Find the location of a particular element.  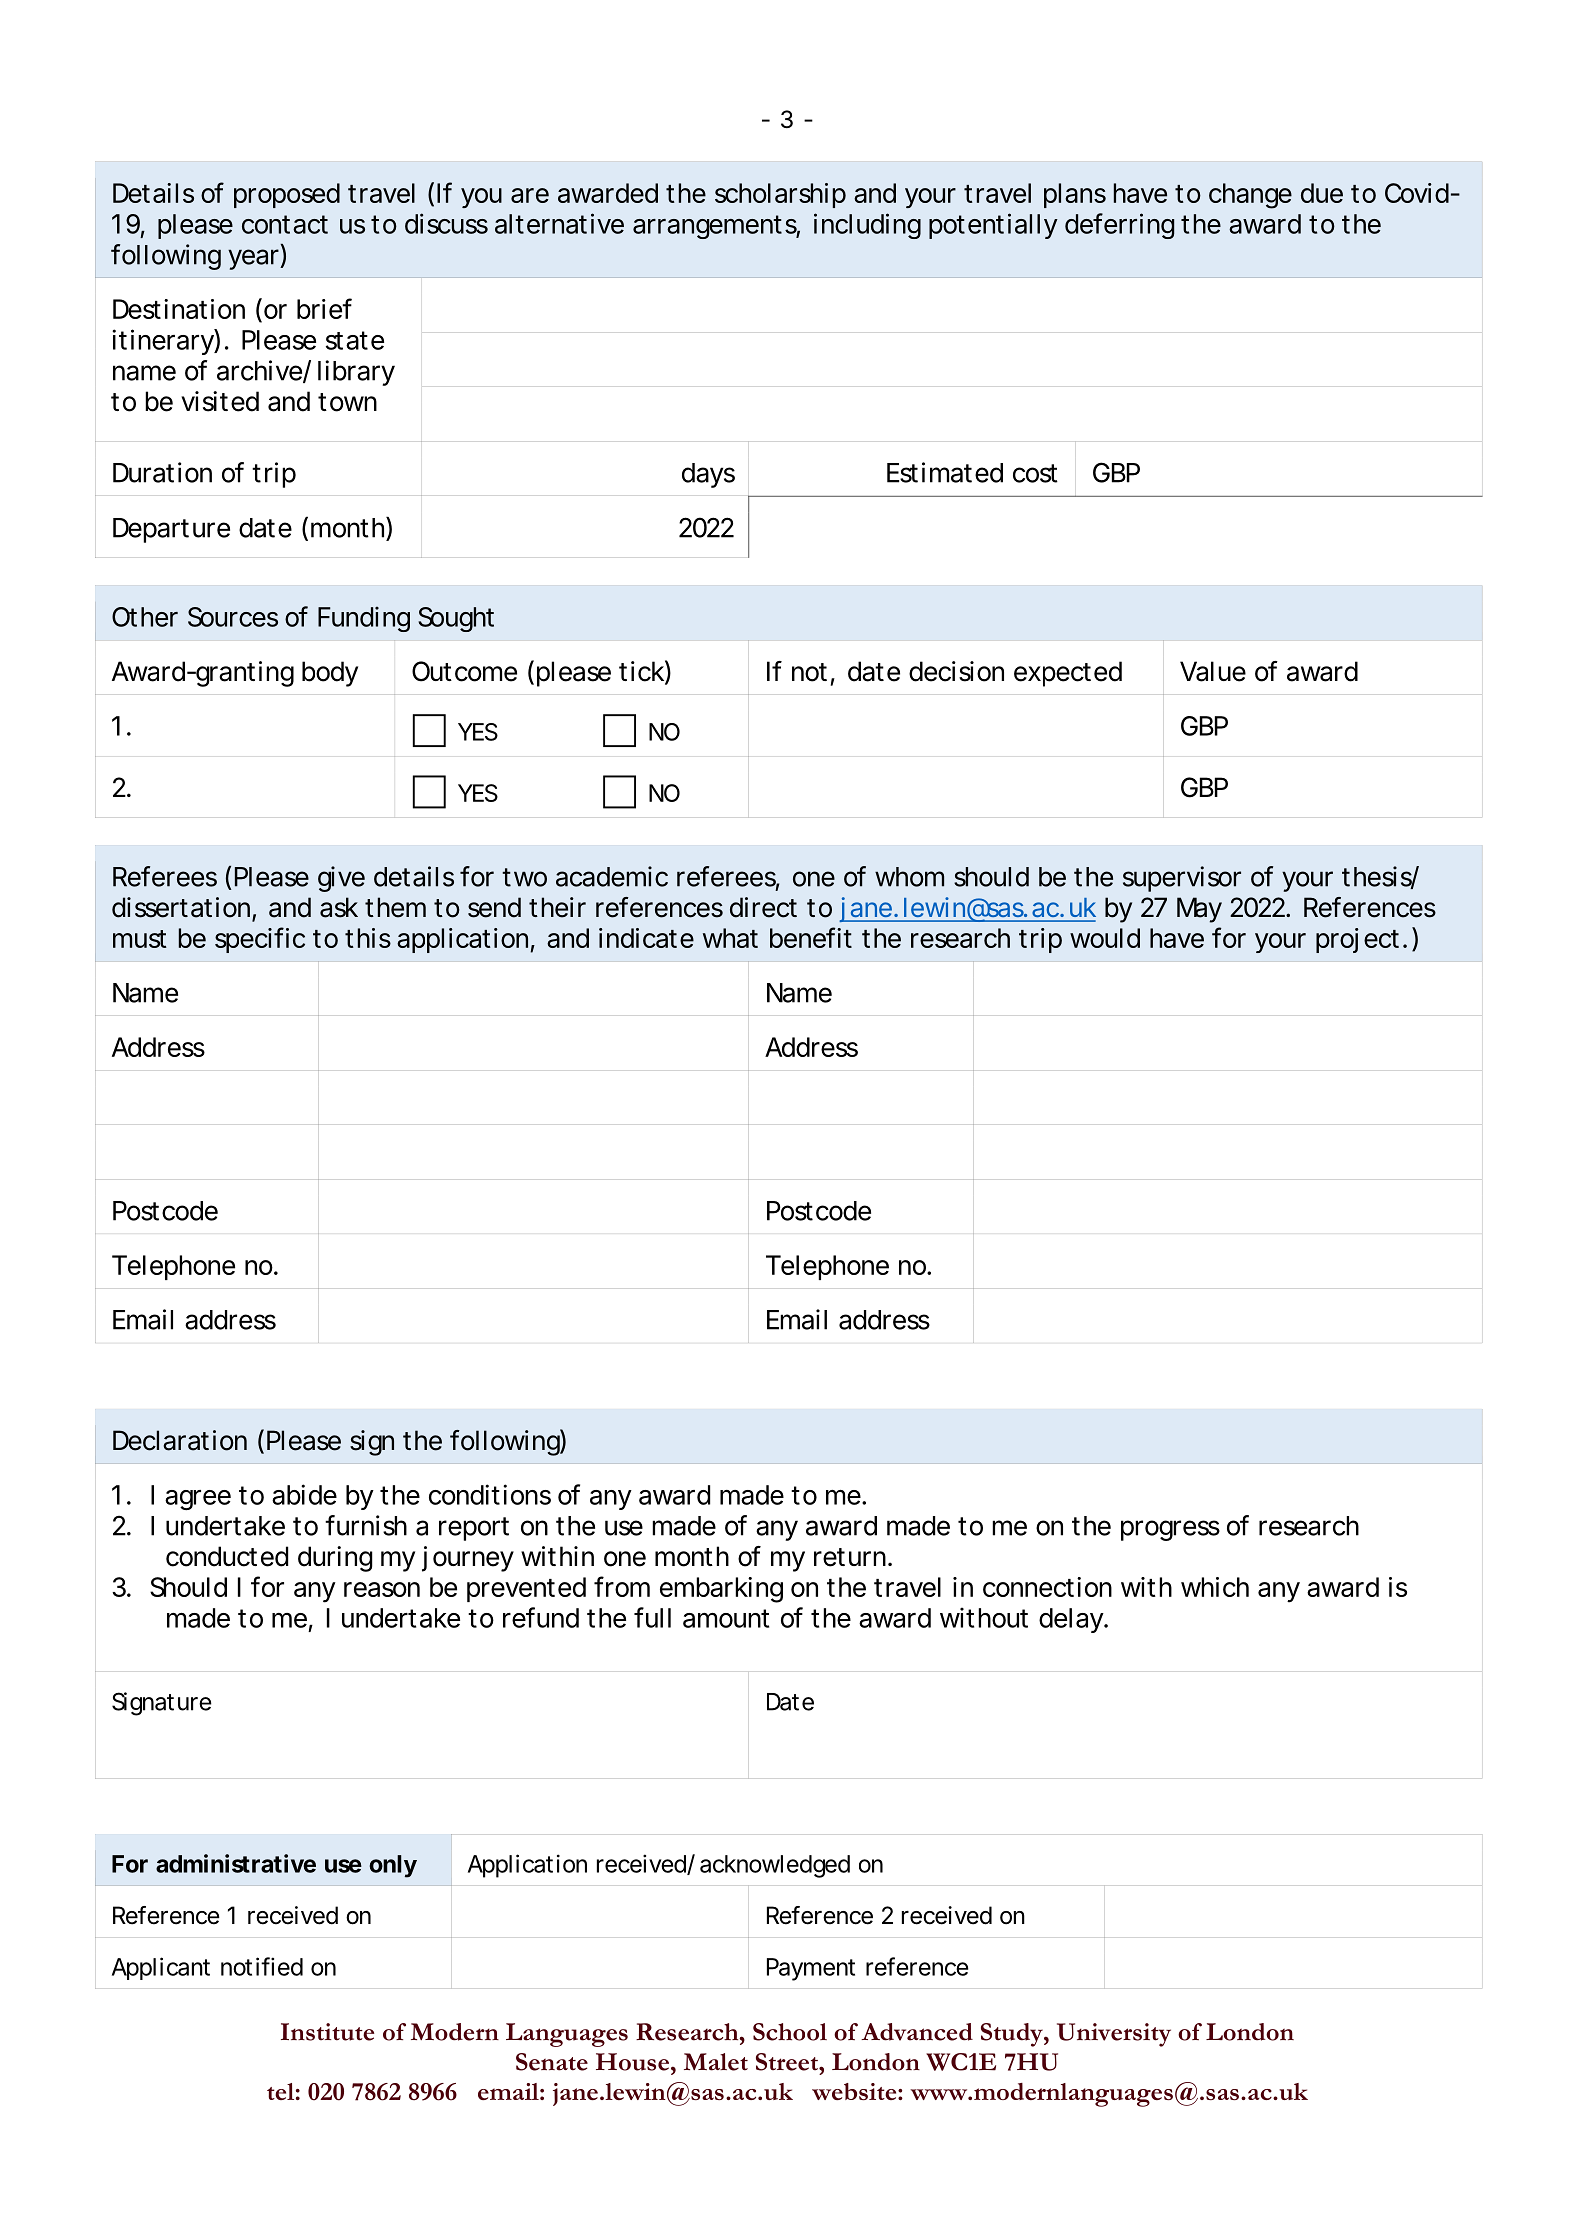

what is located at coordinates (730, 938).
